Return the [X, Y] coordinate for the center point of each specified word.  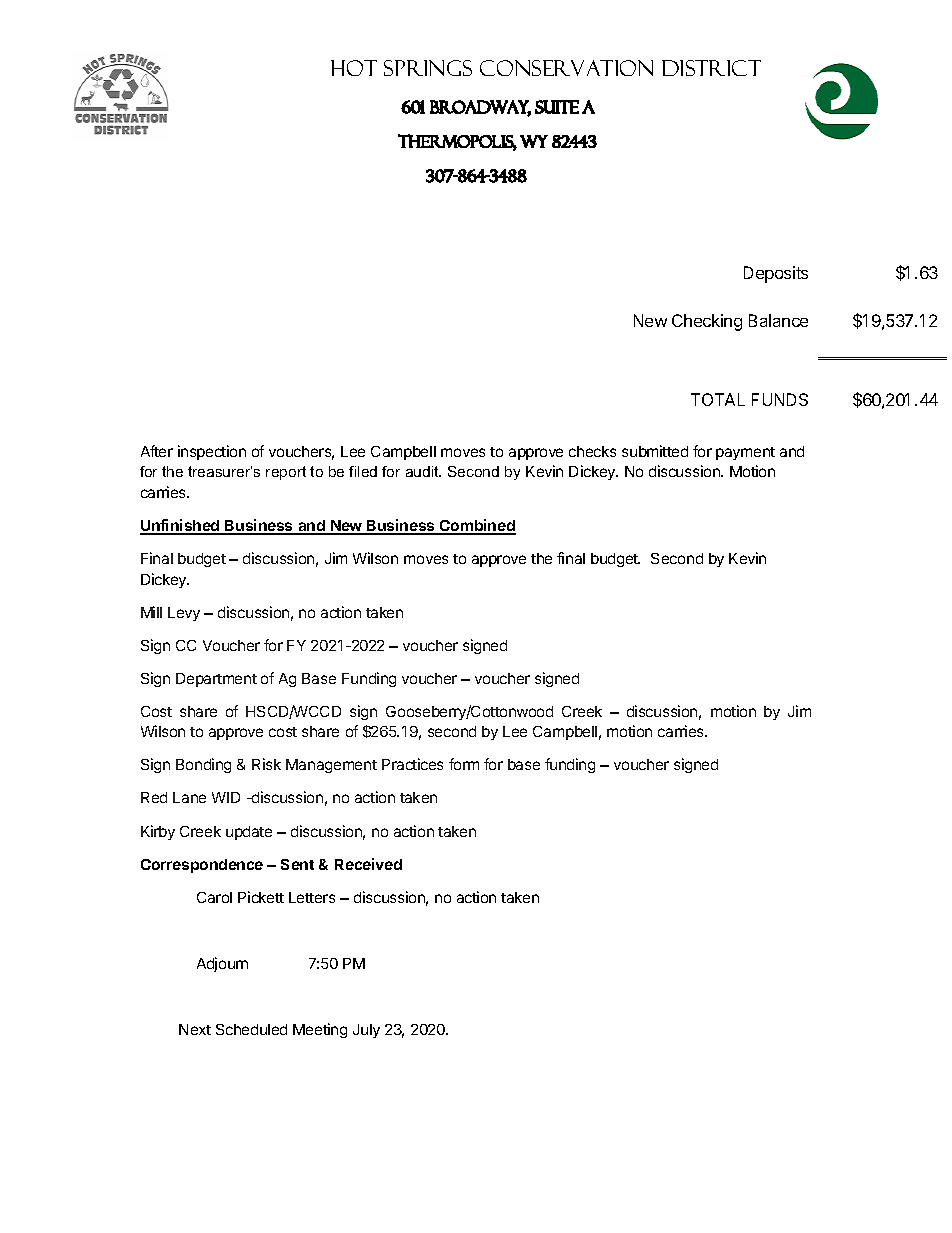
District [711, 68]
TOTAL [718, 399]
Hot [354, 68]
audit [423, 471]
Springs [428, 68]
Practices [412, 764]
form [464, 764]
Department [216, 680]
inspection [212, 452]
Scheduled [251, 1029]
